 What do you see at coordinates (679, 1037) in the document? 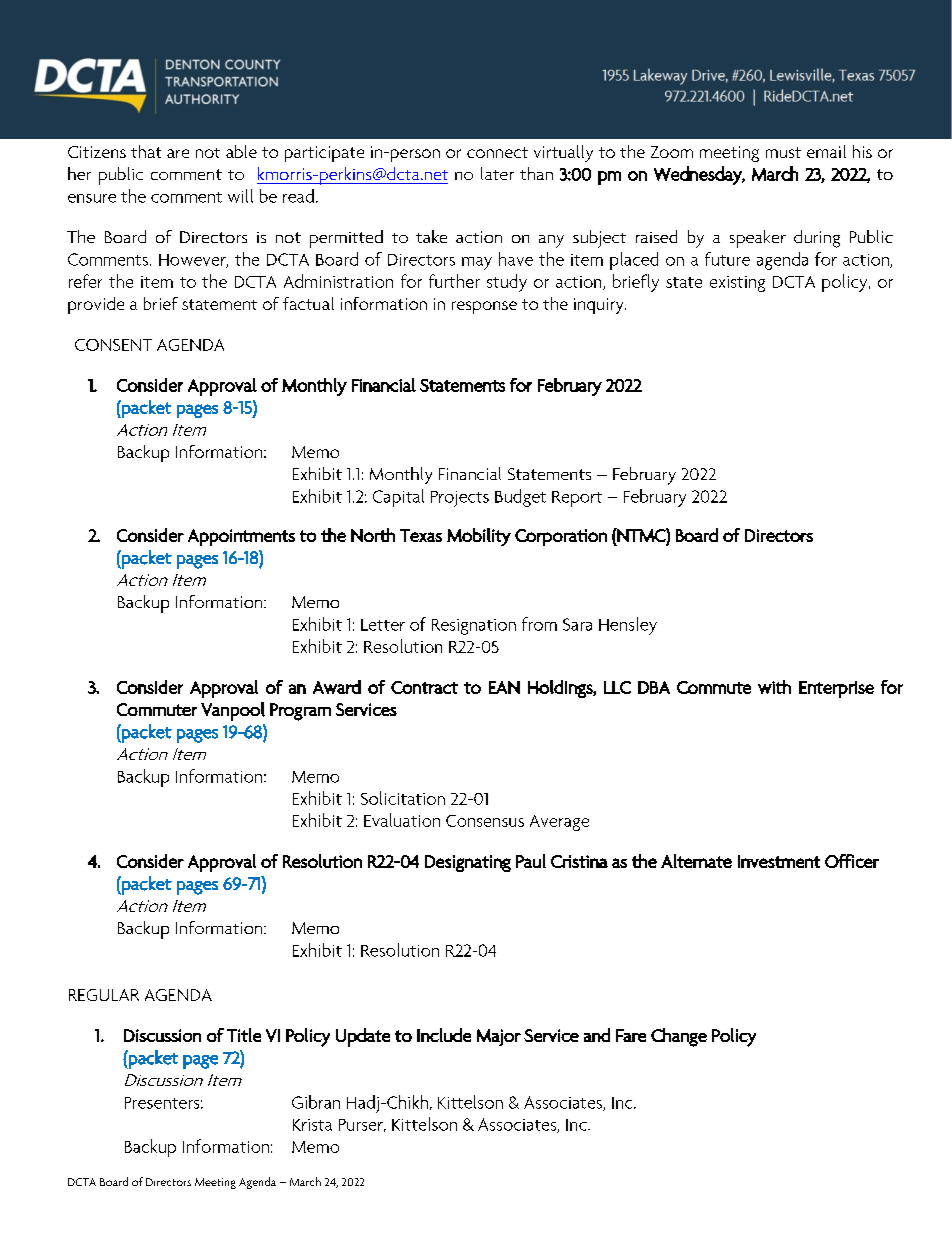
I see `Change` at bounding box center [679, 1037].
